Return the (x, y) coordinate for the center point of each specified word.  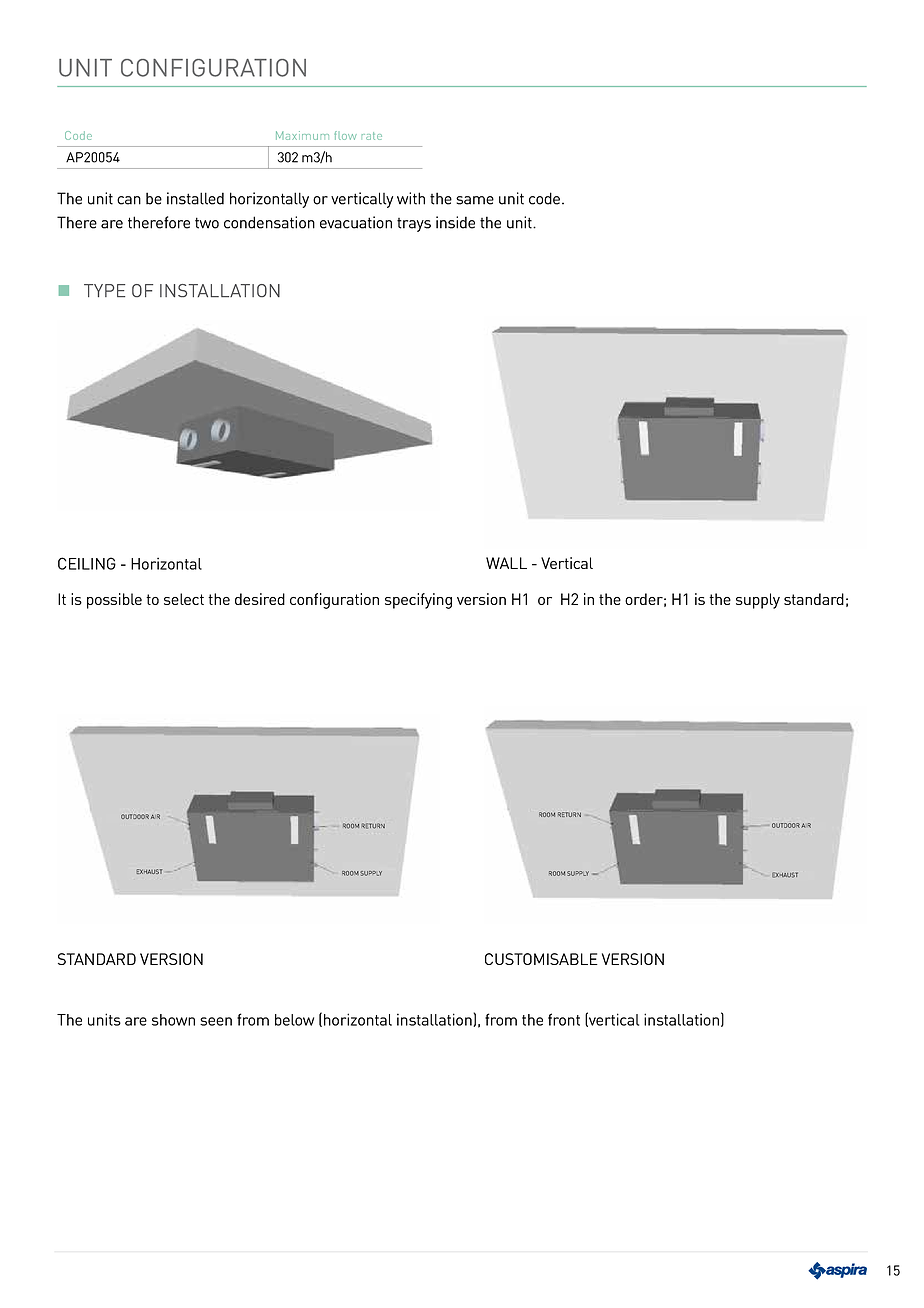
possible (114, 601)
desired (260, 599)
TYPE (104, 290)
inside (455, 222)
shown (173, 1020)
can (129, 200)
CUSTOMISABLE (541, 959)
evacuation (356, 222)
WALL (506, 563)
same (475, 200)
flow (345, 135)
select (184, 599)
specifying (418, 601)
